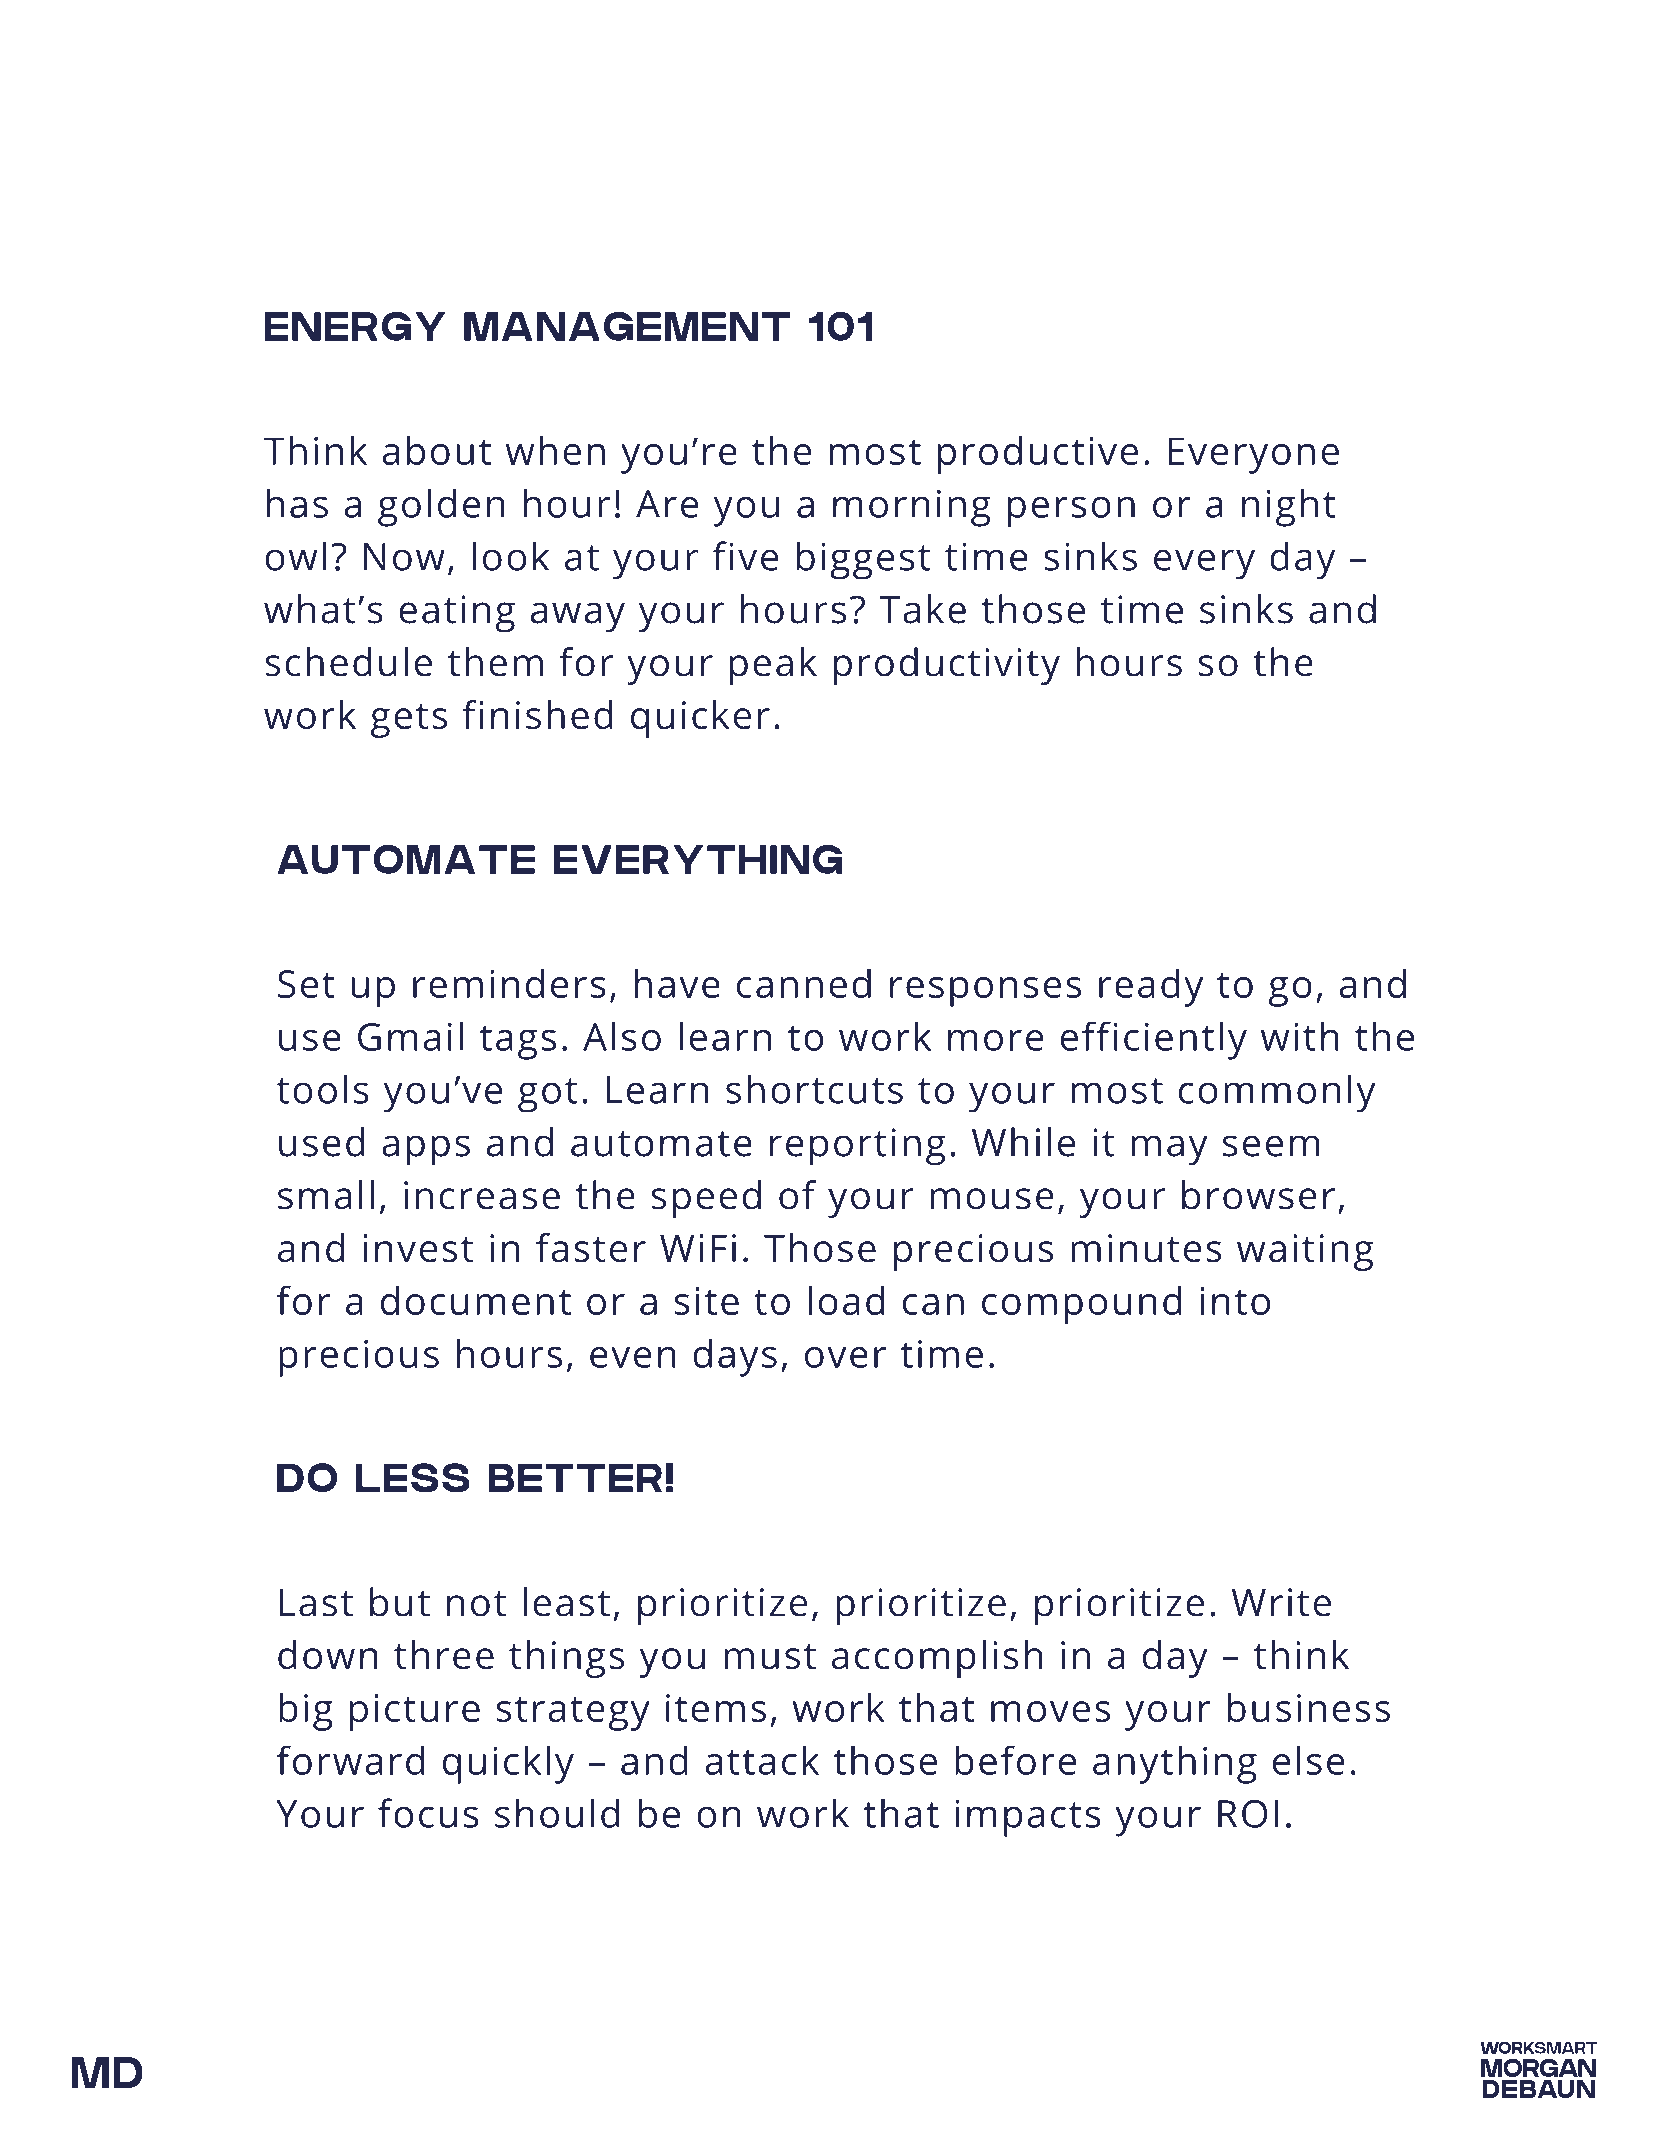  I want to click on reminders, so click(509, 983).
